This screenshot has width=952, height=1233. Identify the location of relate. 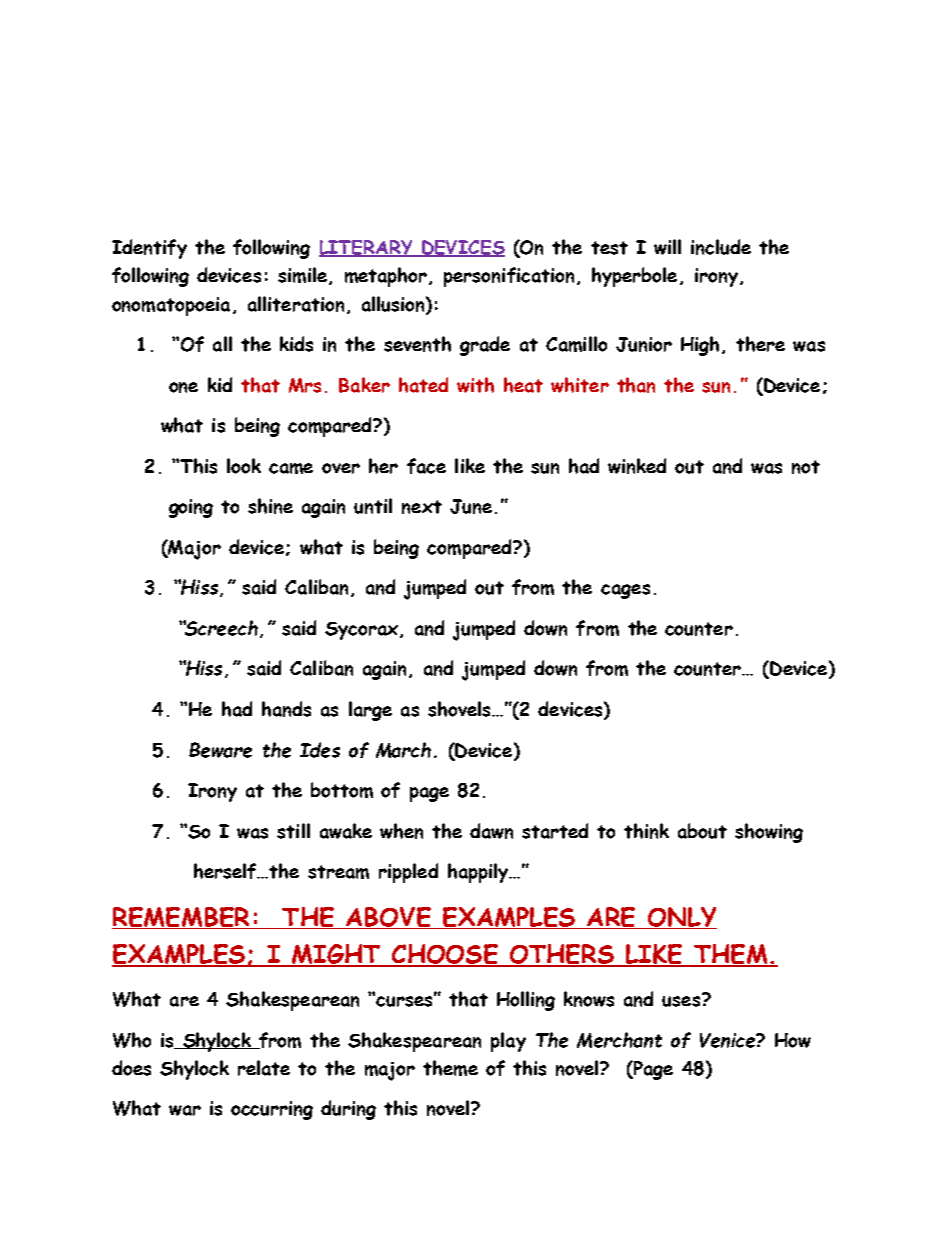
(264, 1068).
